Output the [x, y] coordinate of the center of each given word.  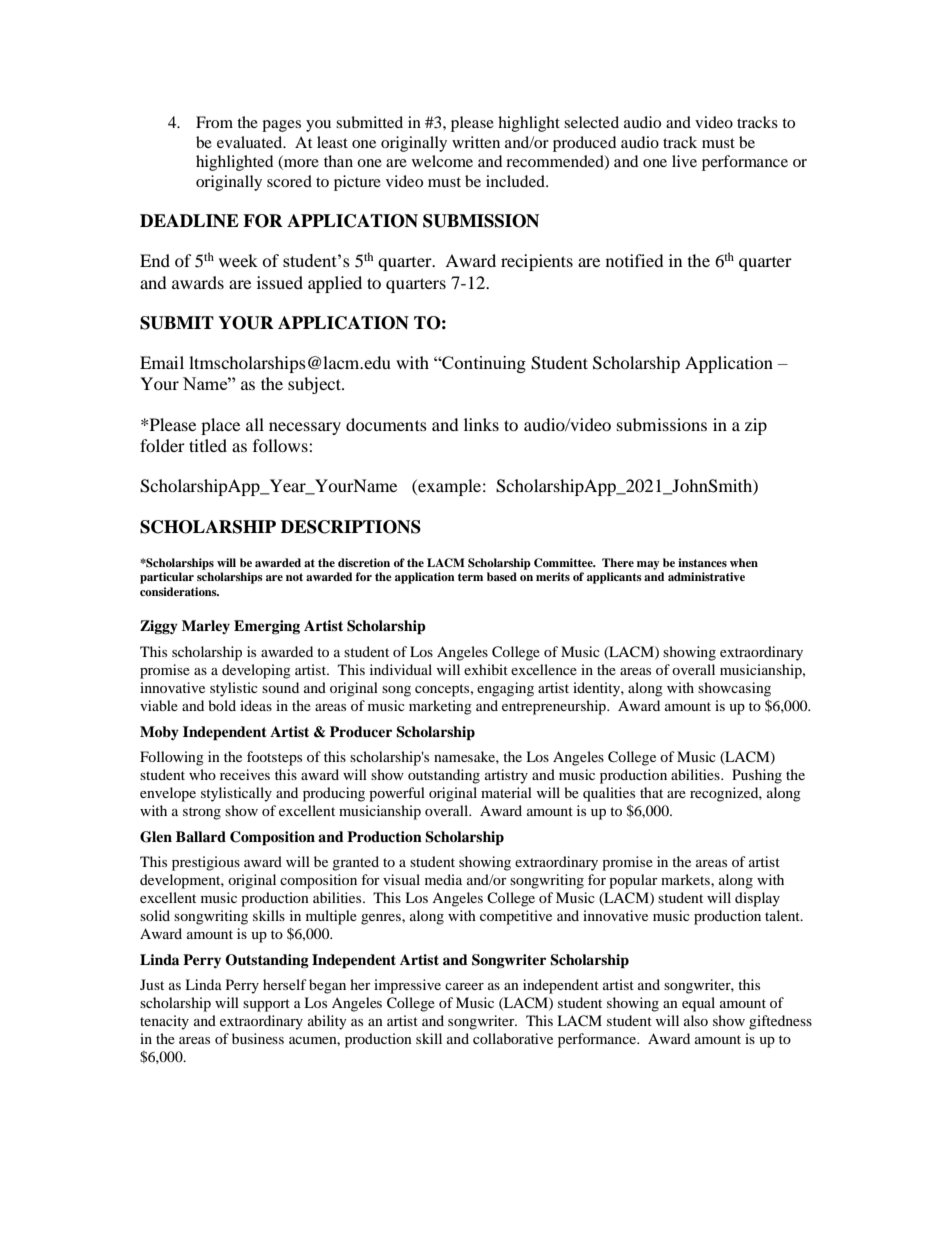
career [464, 986]
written [476, 142]
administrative [706, 576]
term [470, 577]
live [684, 161]
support [266, 1005]
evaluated [251, 142]
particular [167, 578]
